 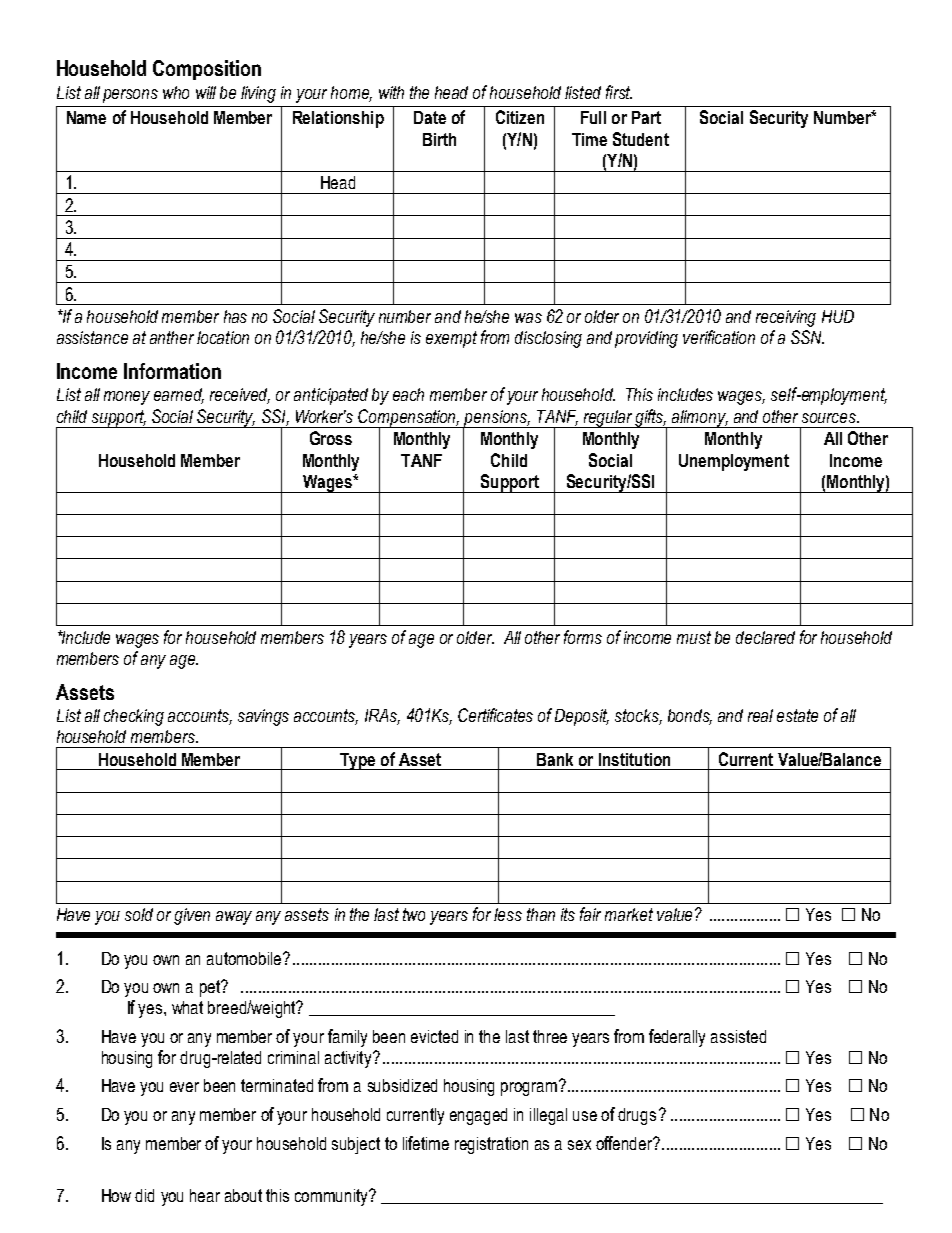 What do you see at coordinates (738, 1036) in the page?
I see `assisted` at bounding box center [738, 1036].
